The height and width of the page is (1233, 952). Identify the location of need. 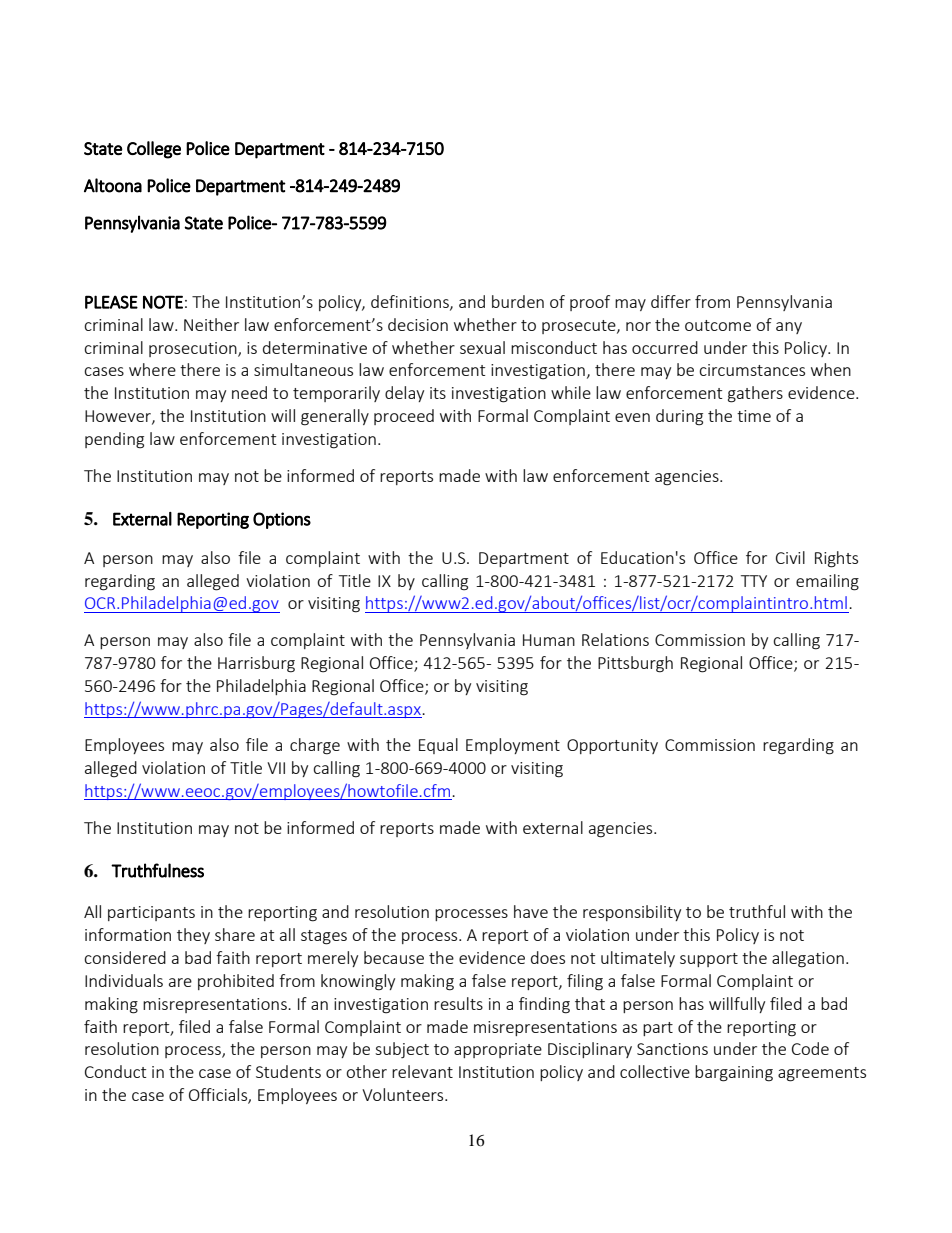
(249, 392).
